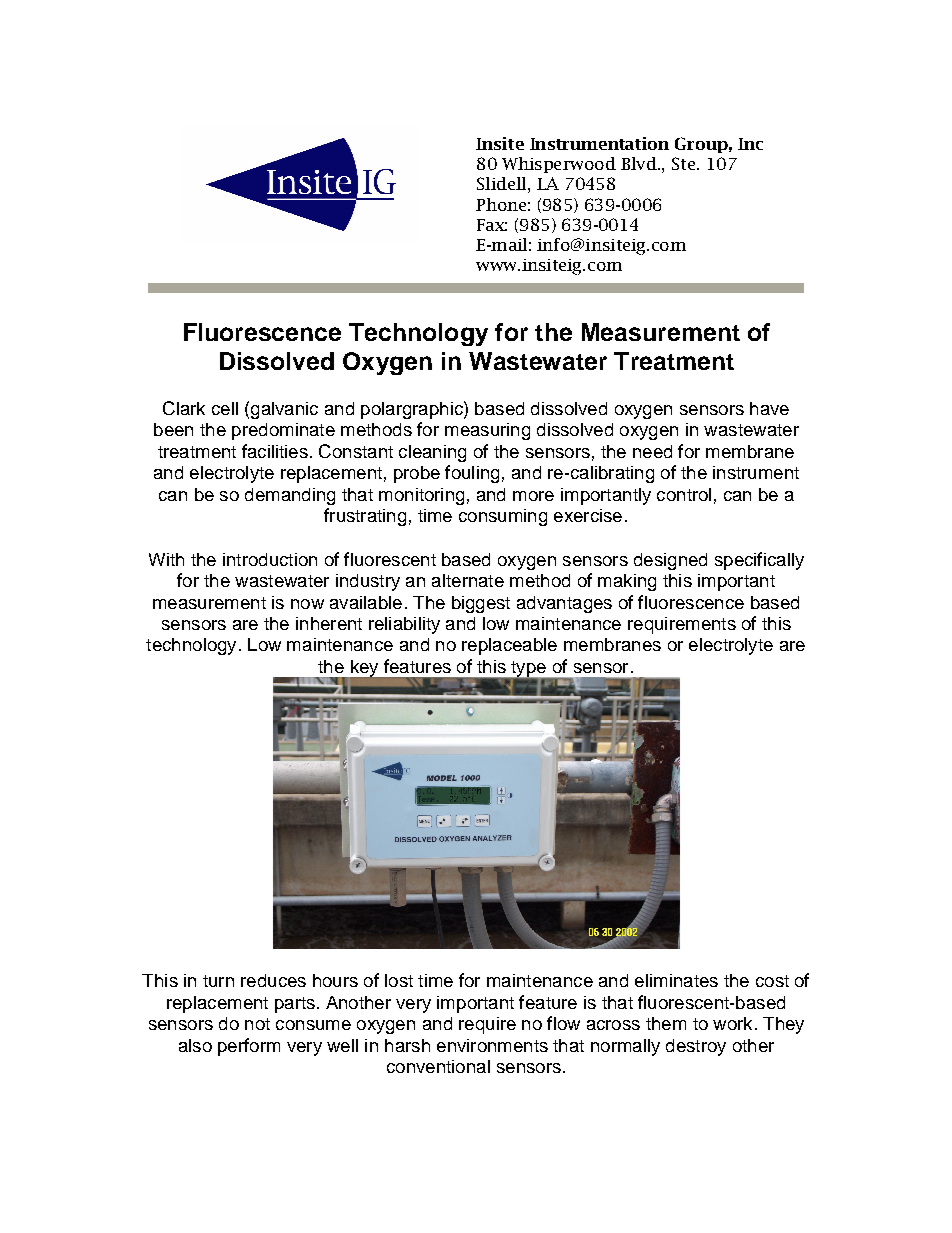 The height and width of the document is (1233, 952). Describe the element at coordinates (492, 1045) in the document. I see `environments` at that location.
